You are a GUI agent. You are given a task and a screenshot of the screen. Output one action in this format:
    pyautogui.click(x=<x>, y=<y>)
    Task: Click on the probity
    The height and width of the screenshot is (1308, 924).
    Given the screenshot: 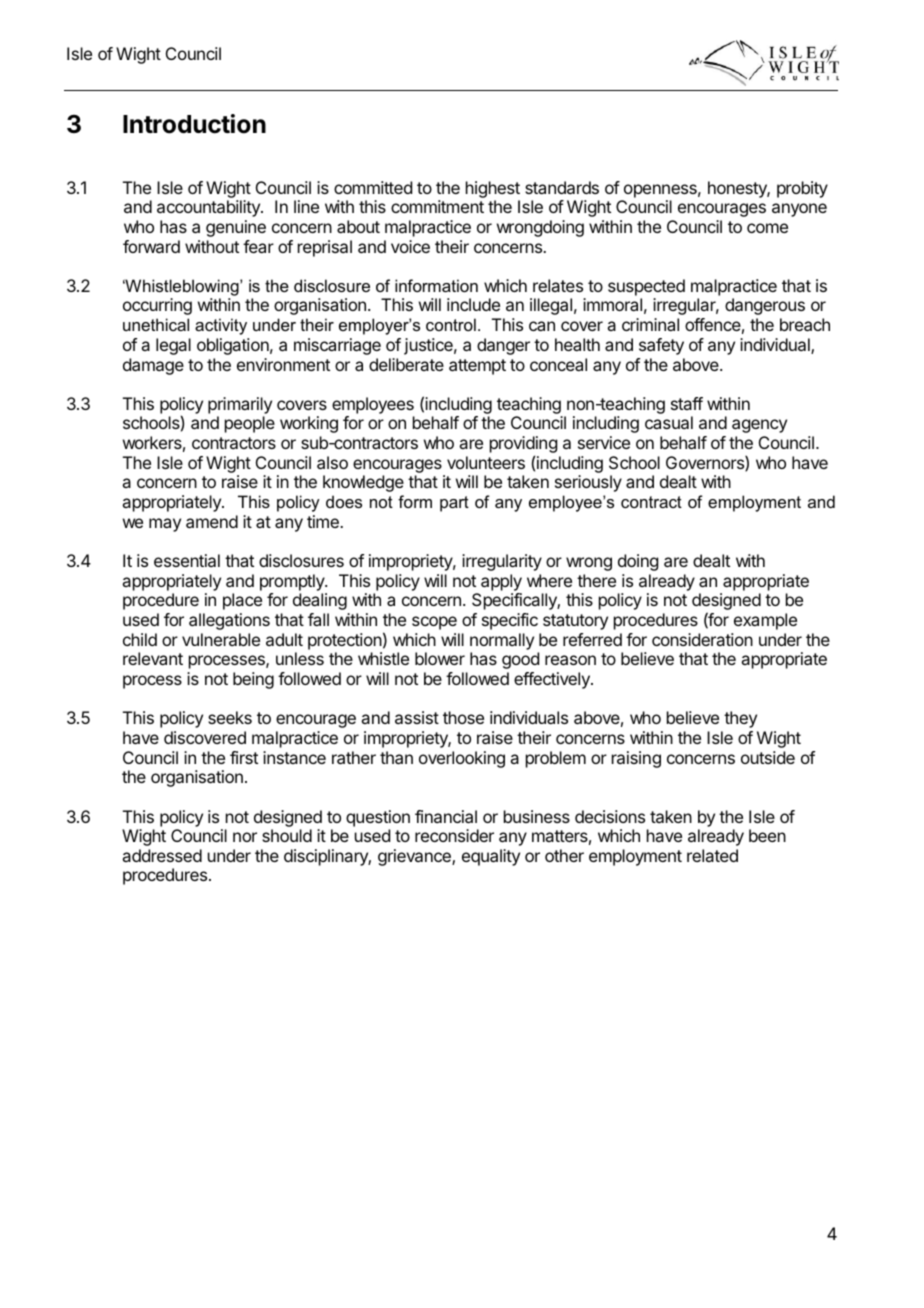 What is the action you would take?
    pyautogui.click(x=802, y=189)
